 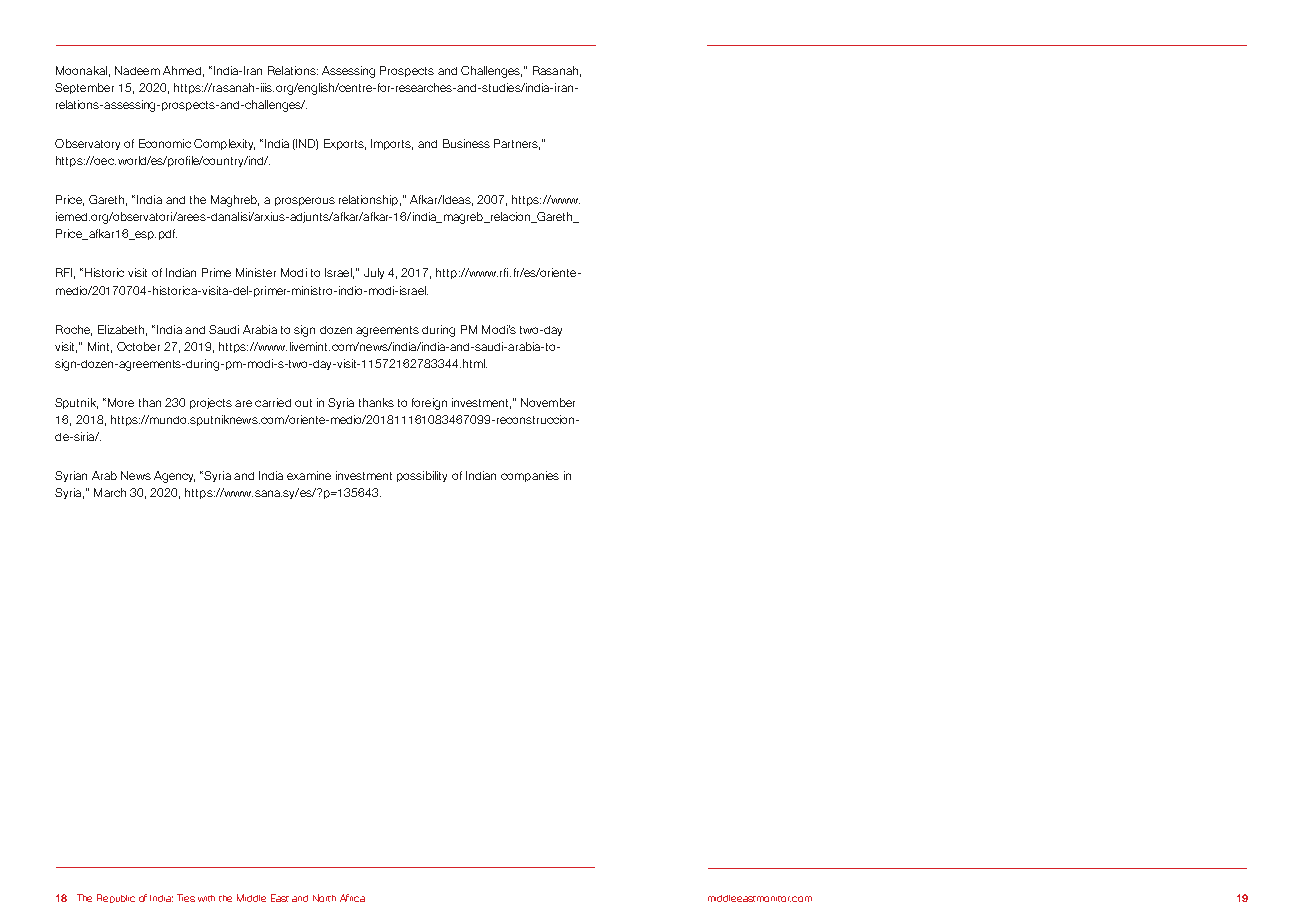 I want to click on examine, so click(x=309, y=475).
